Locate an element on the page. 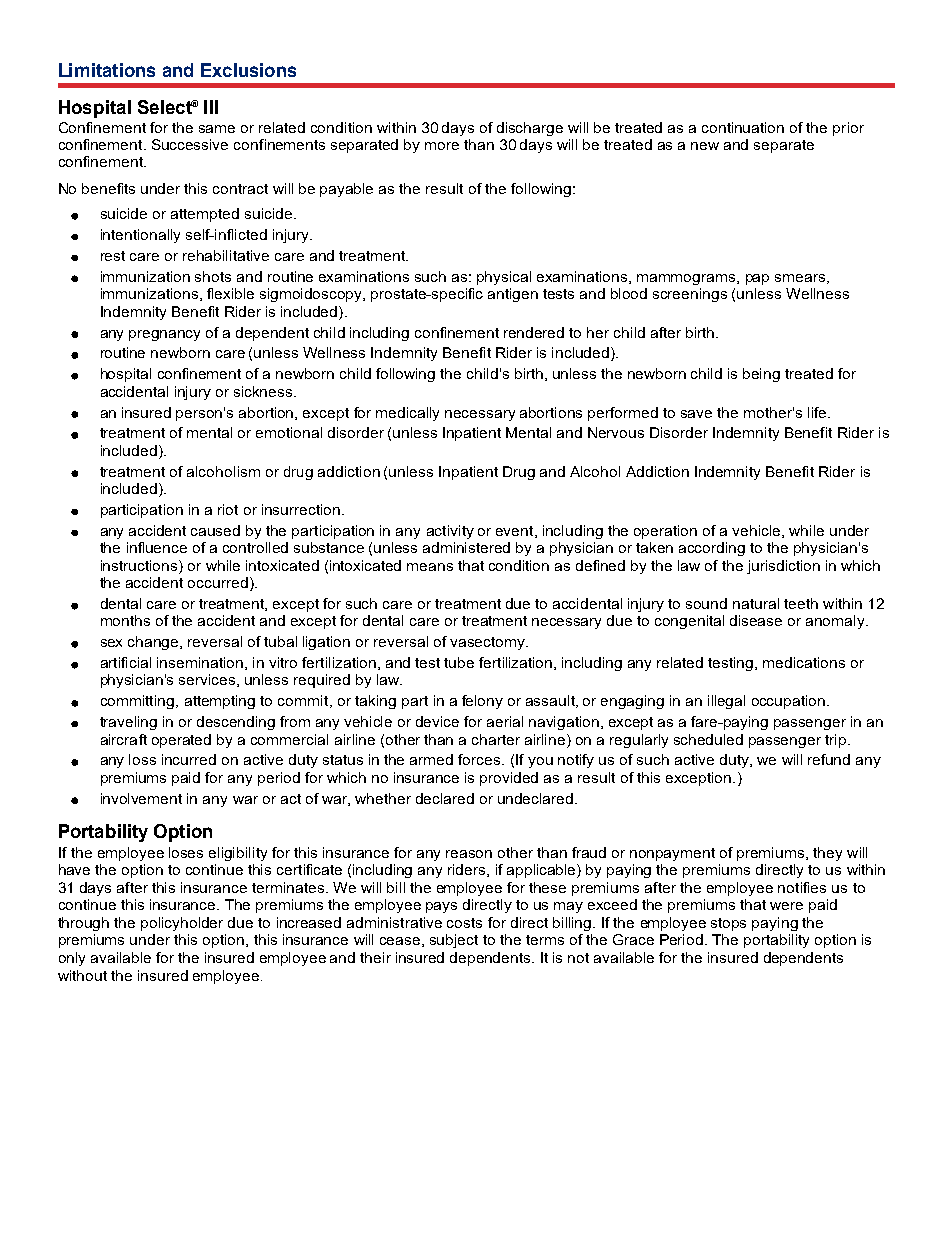 The height and width of the document is (1233, 952). activity is located at coordinates (450, 532).
